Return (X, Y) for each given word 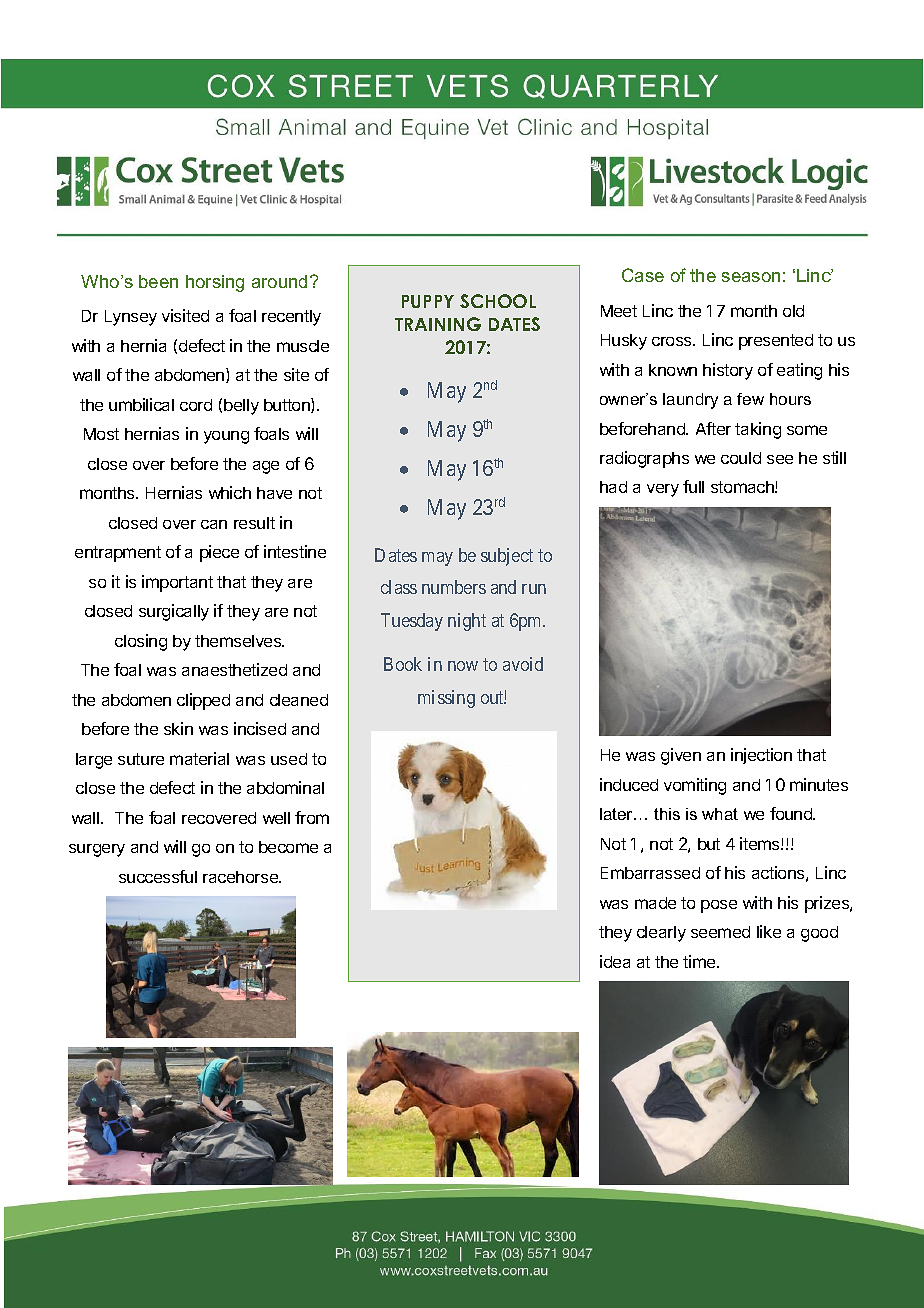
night (467, 622)
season (751, 277)
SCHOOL (498, 301)
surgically (174, 612)
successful (158, 876)
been (158, 281)
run (534, 589)
